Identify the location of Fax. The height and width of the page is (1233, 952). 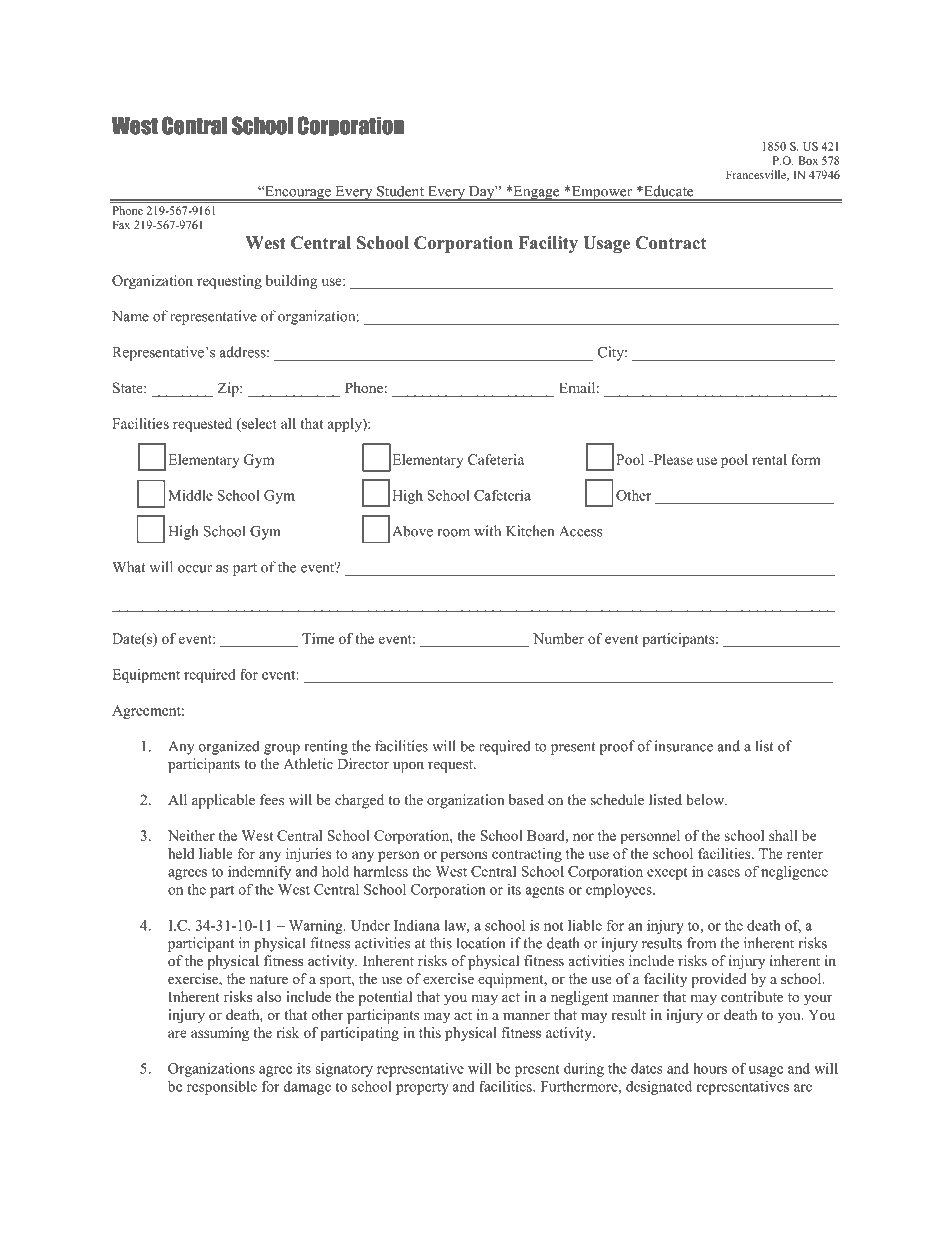
(121, 224).
